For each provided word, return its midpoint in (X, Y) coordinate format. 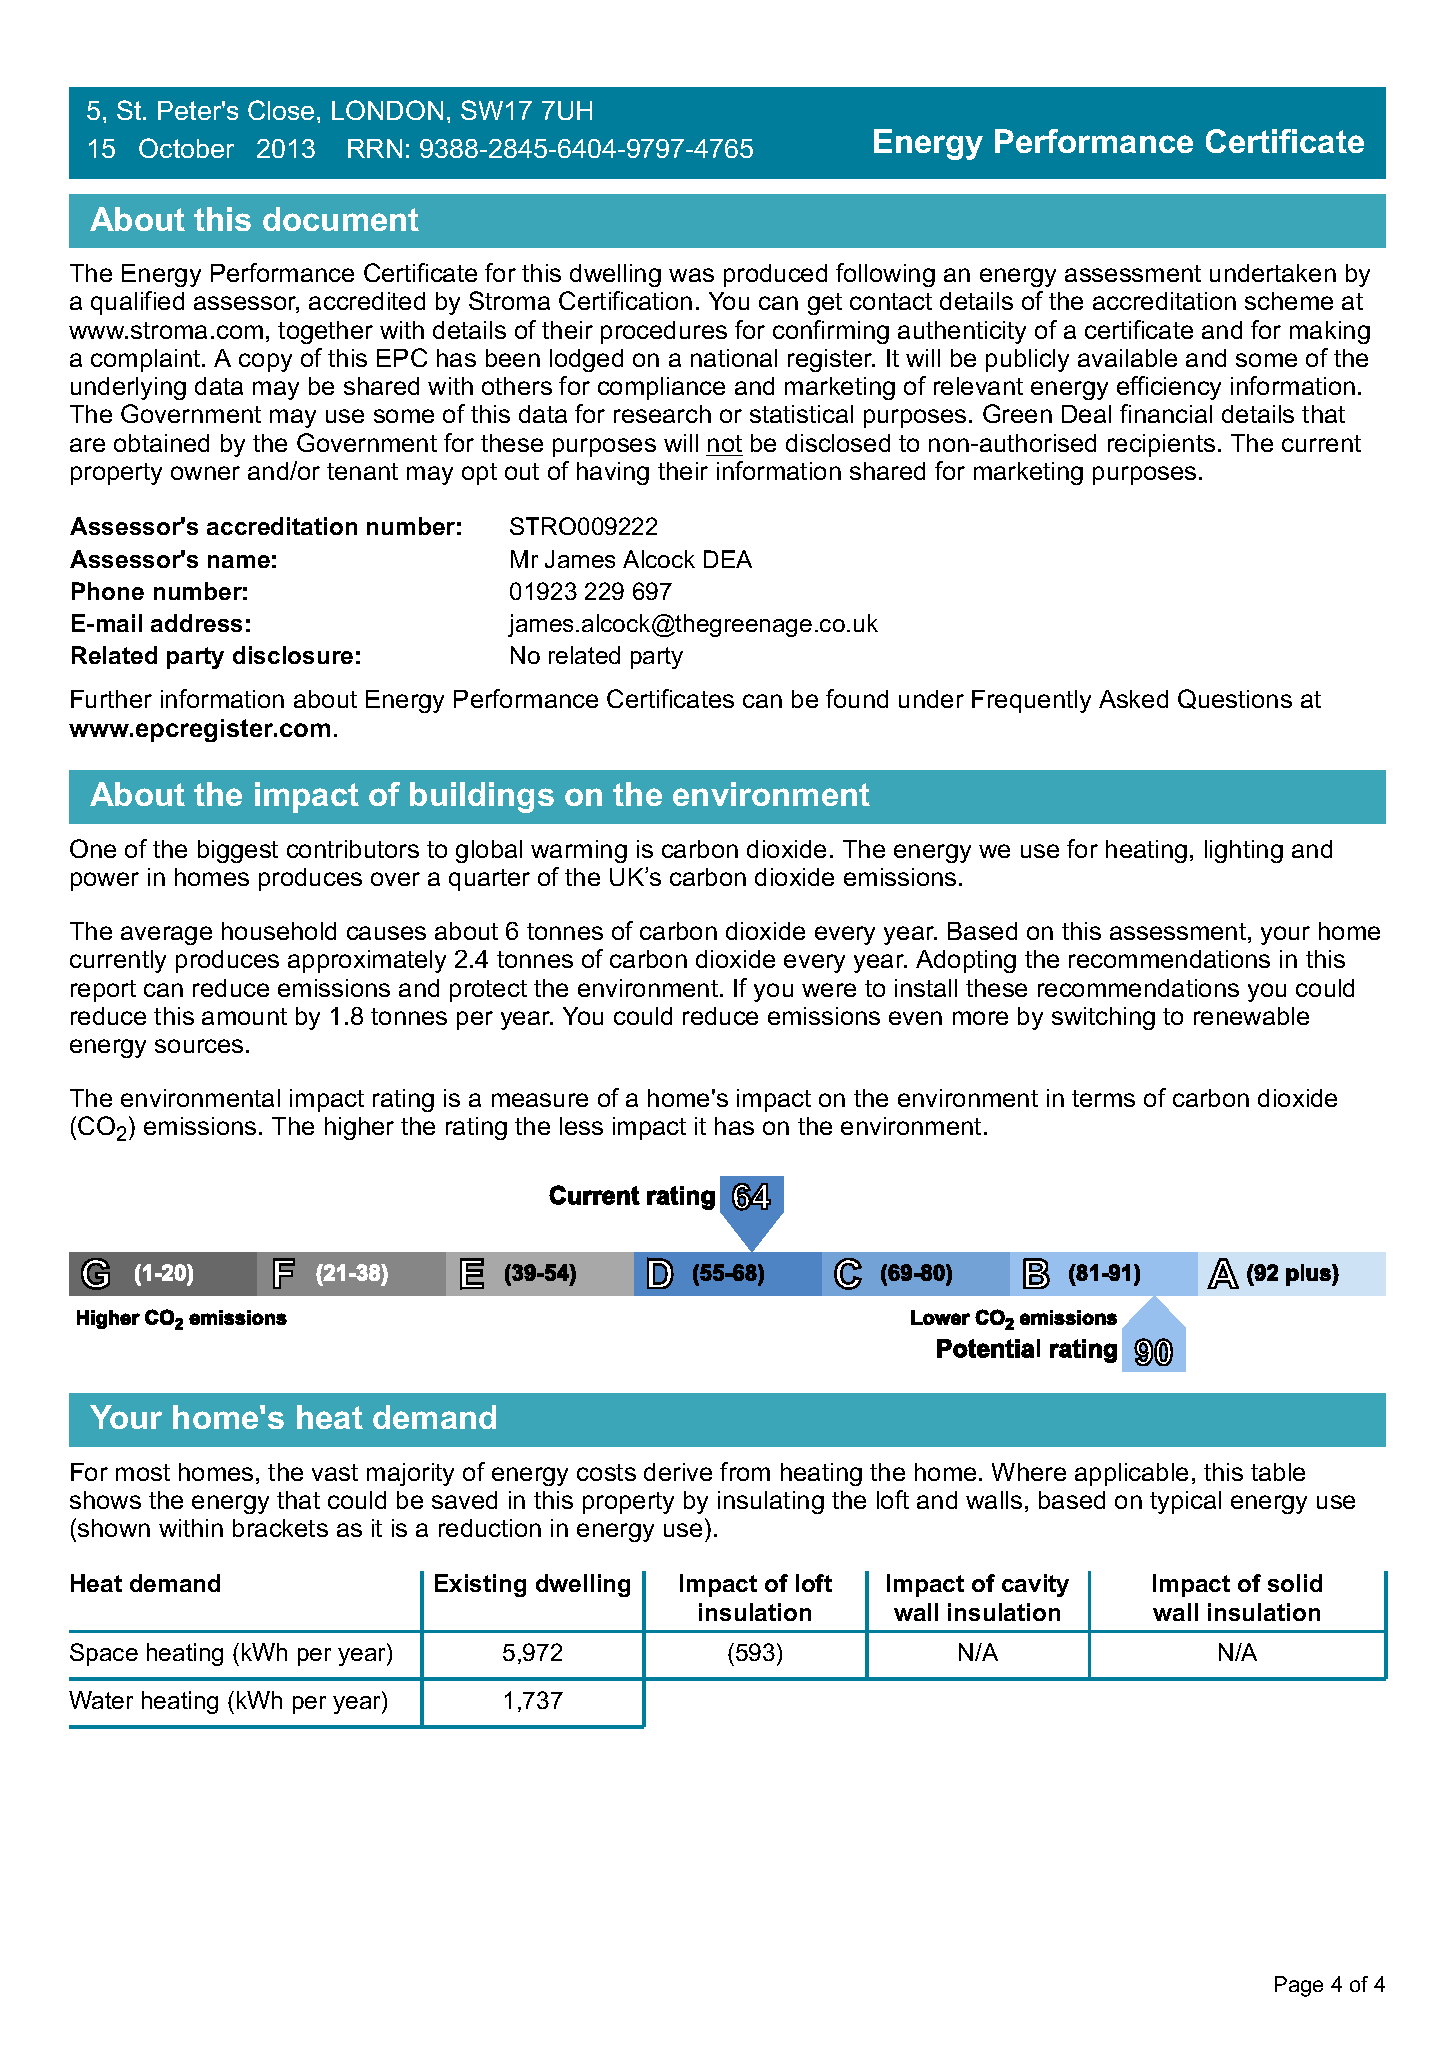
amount (244, 1016)
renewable (1251, 1016)
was (691, 275)
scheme (1289, 301)
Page (1299, 1986)
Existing (480, 1585)
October (186, 148)
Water (101, 1700)
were (829, 990)
